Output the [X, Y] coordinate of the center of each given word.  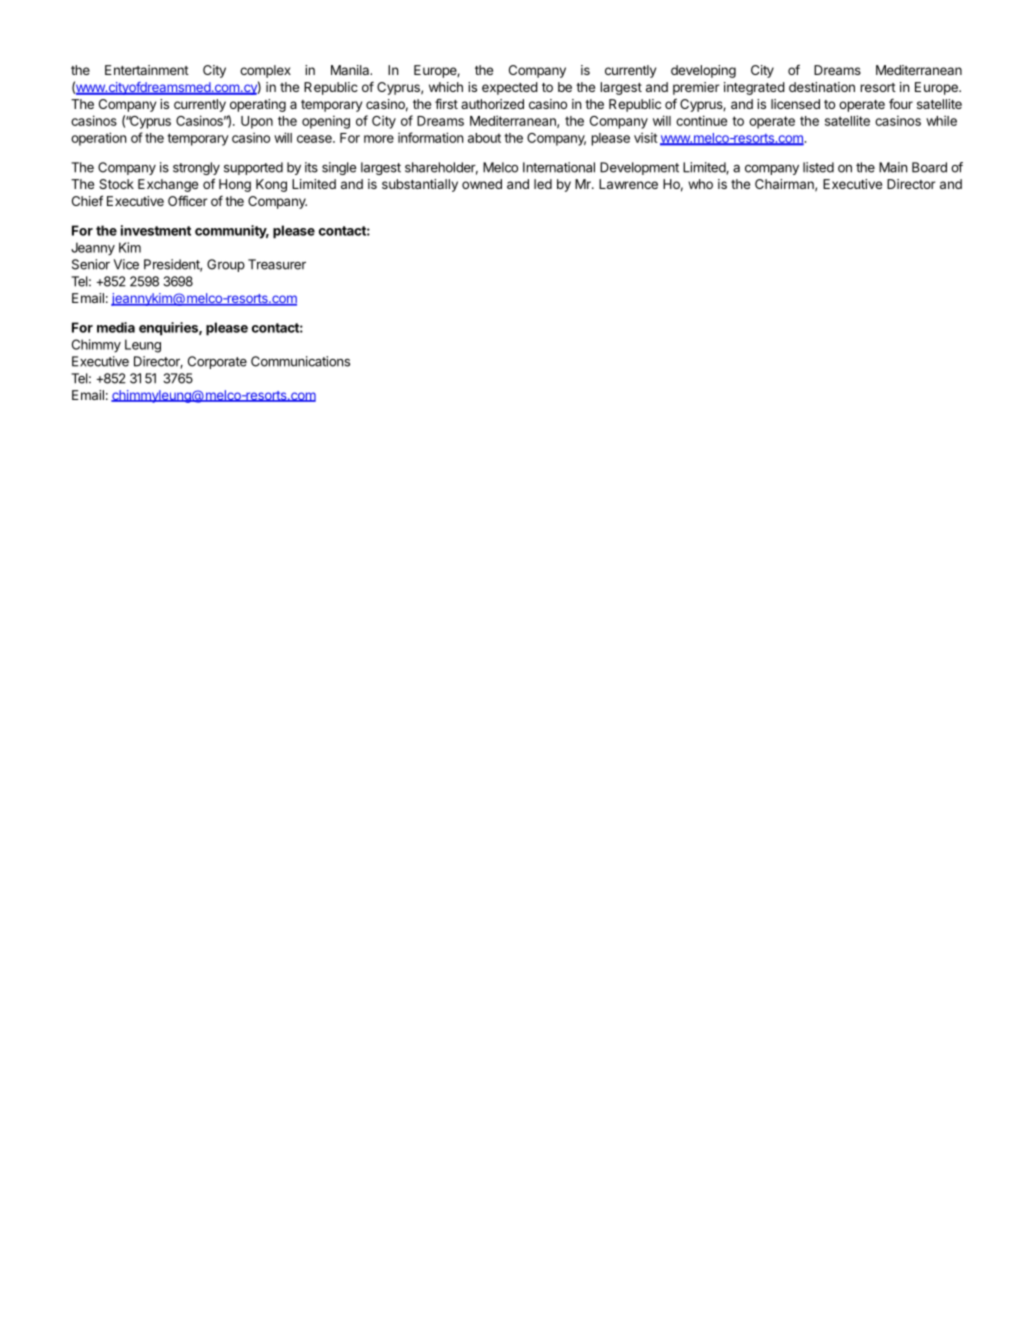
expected [510, 88]
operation [98, 139]
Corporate [217, 362]
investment [156, 230]
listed [818, 167]
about [484, 138]
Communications [300, 361]
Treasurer [277, 264]
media [116, 327]
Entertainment [147, 70]
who [700, 184]
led [543, 184]
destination [822, 87]
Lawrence [628, 184]
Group [226, 265]
